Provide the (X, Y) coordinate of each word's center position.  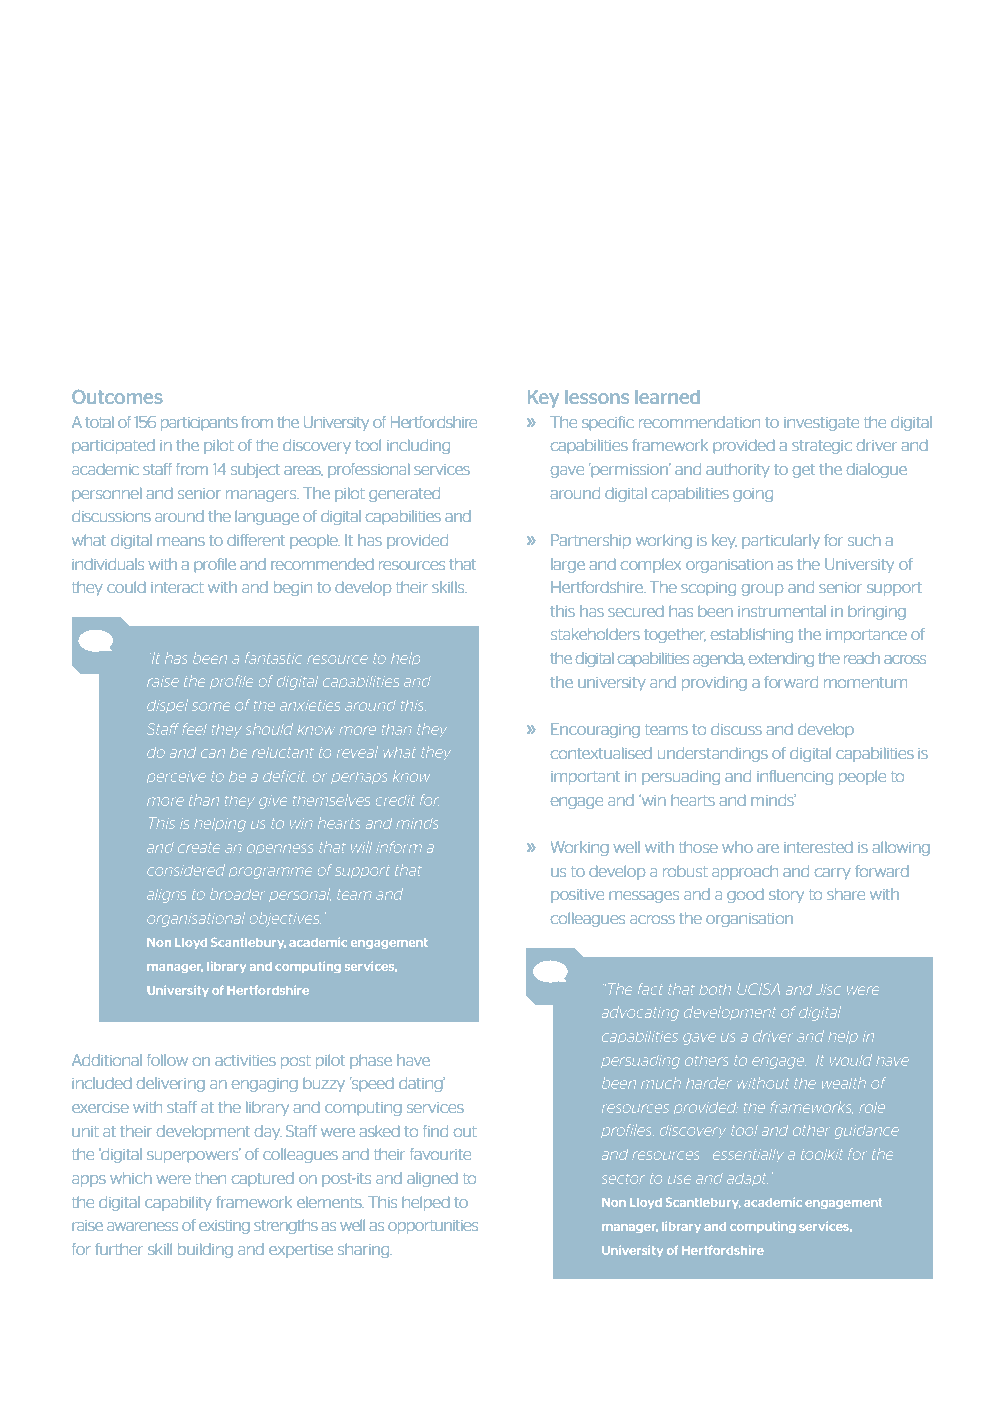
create (198, 848)
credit (395, 801)
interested (818, 847)
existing (224, 1227)
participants (199, 424)
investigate (821, 424)
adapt (748, 1179)
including (418, 446)
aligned (432, 1179)
